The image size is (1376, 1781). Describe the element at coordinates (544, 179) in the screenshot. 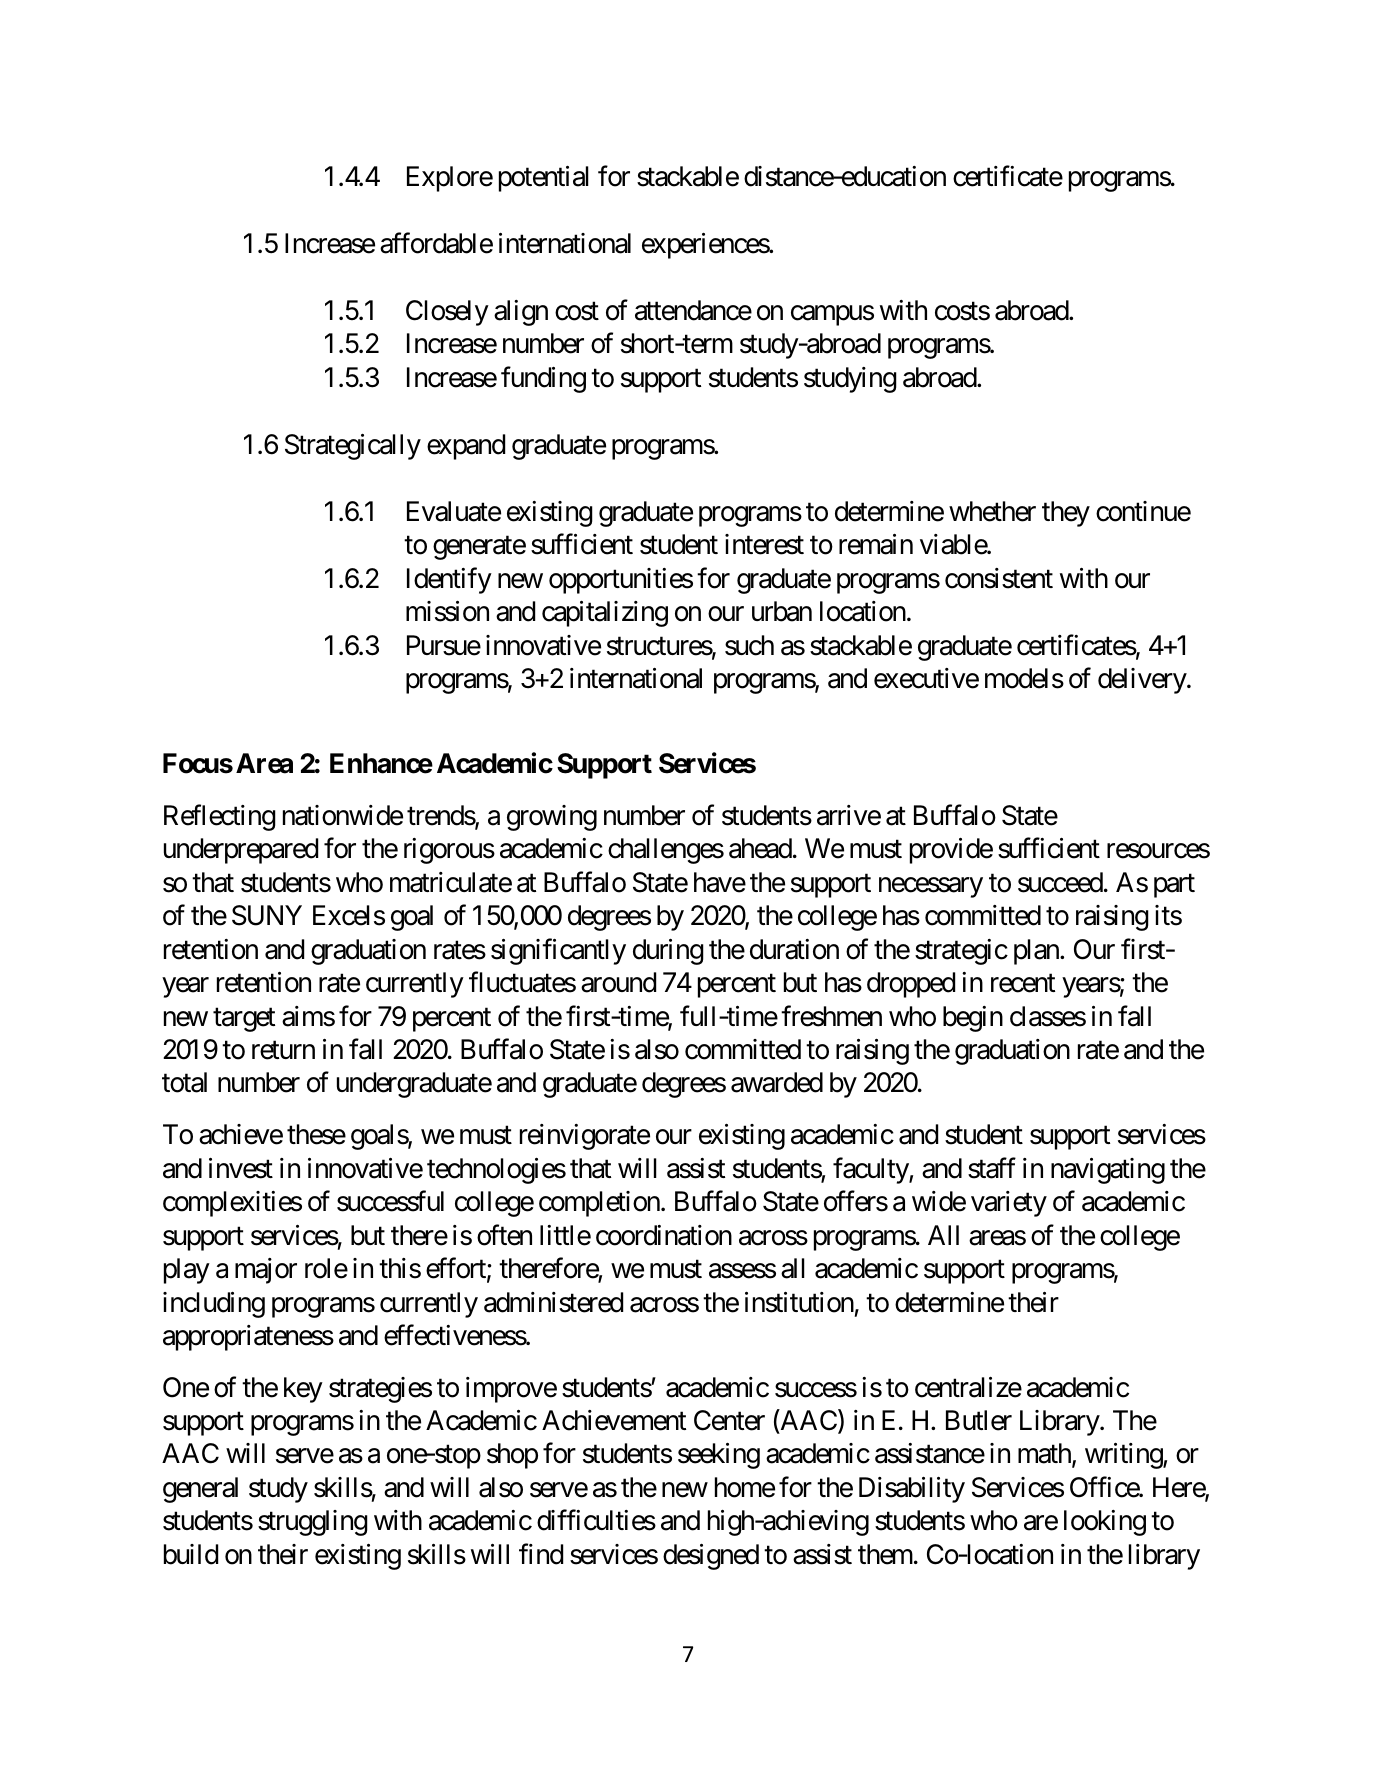

I see `potential` at that location.
